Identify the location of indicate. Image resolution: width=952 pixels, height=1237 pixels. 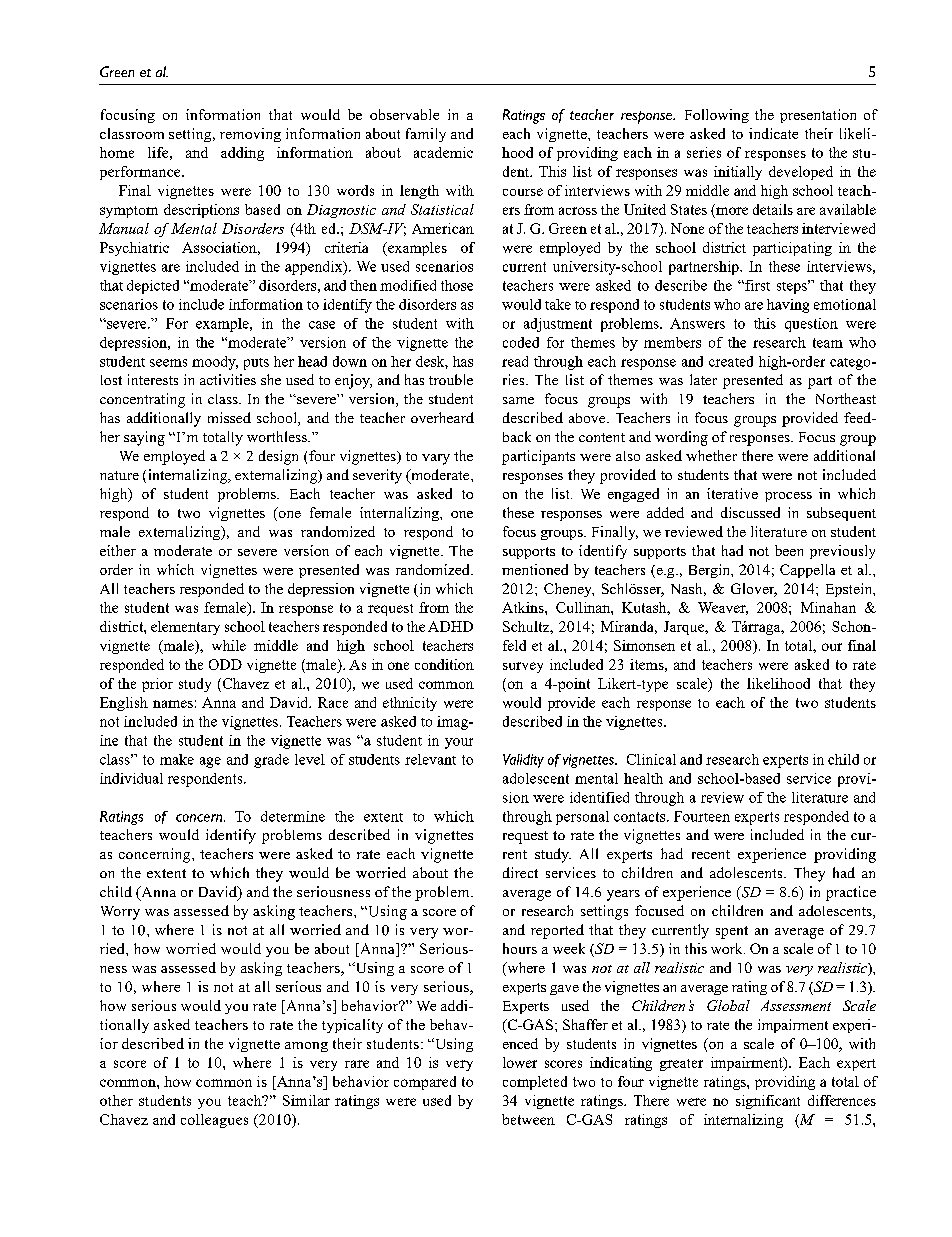
(773, 133).
